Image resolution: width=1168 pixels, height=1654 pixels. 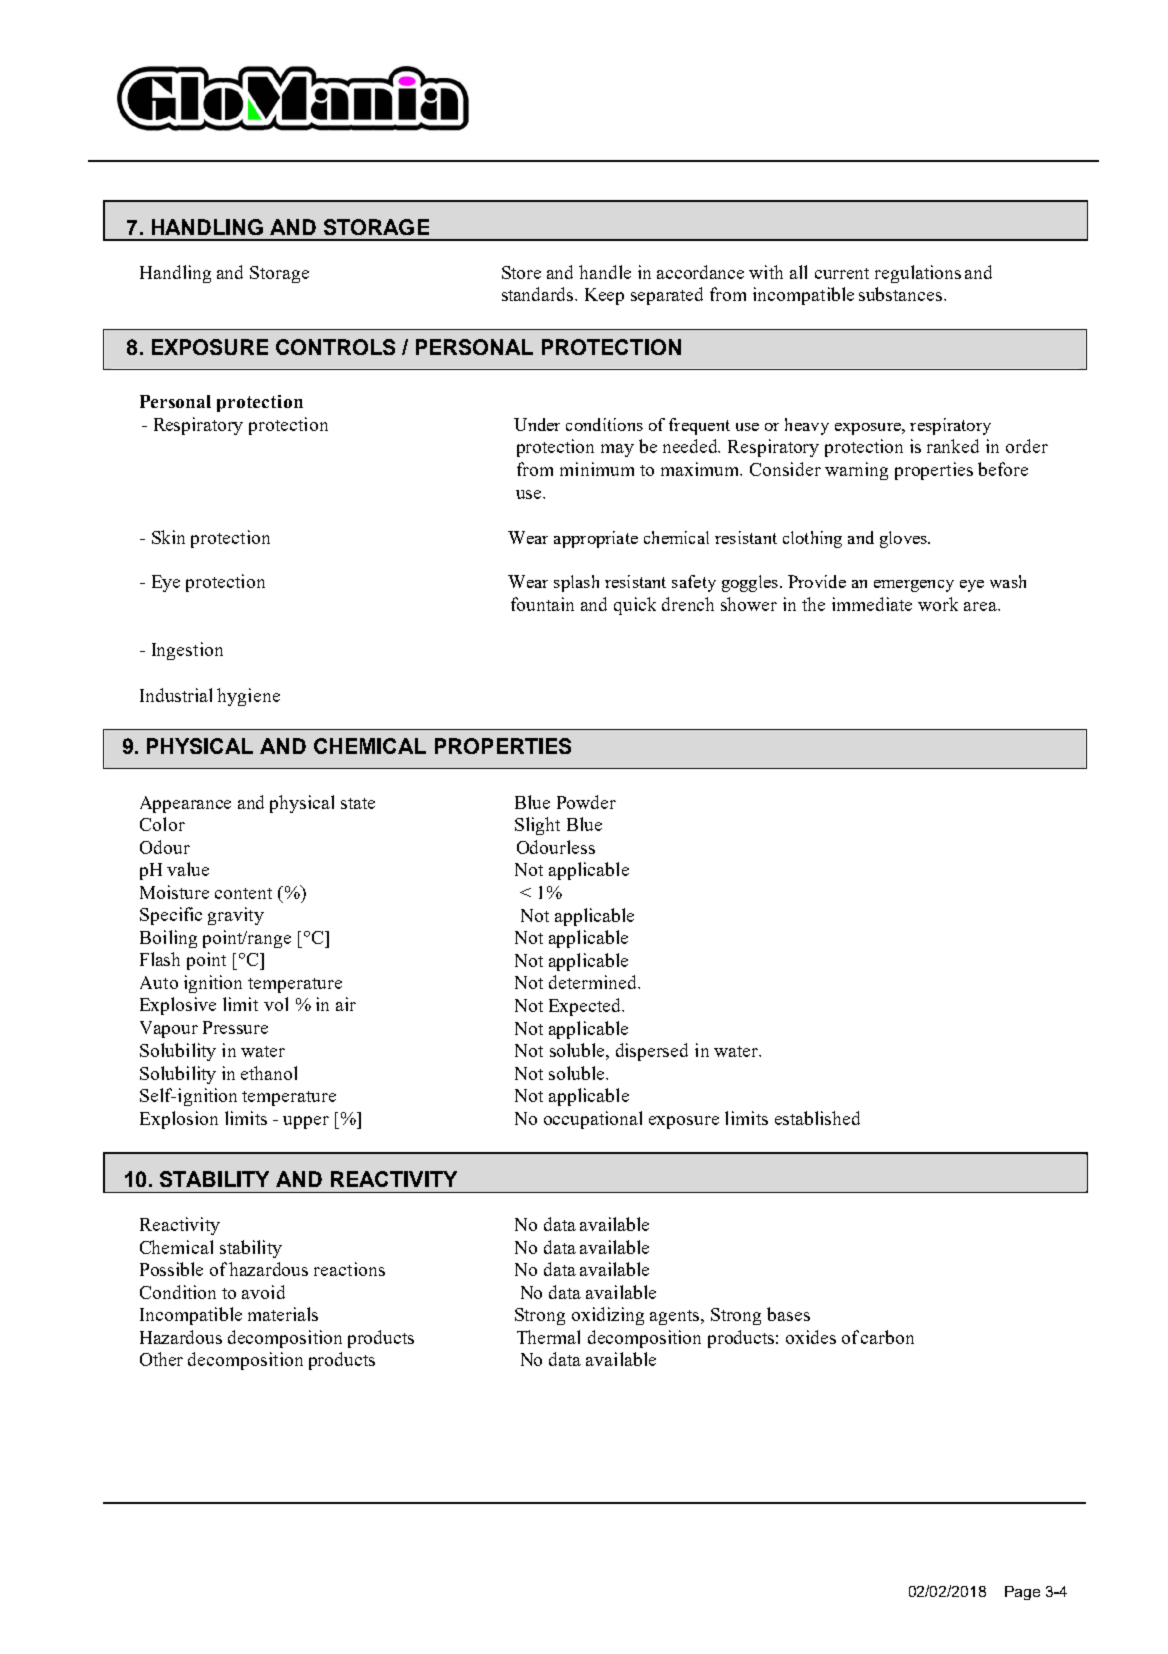 What do you see at coordinates (902, 294) in the image?
I see `substances` at bounding box center [902, 294].
